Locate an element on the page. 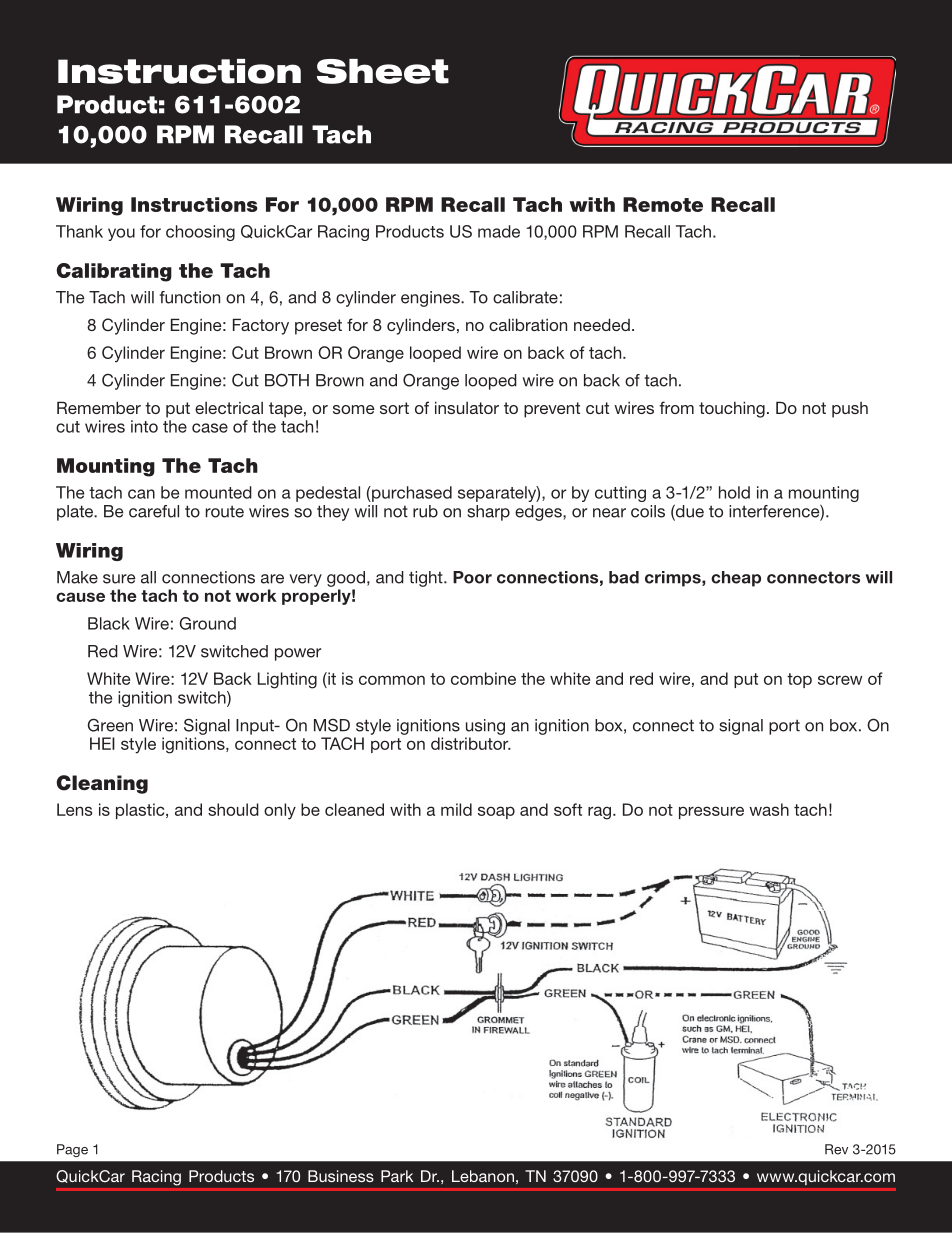 The width and height of the page is (952, 1233). into is located at coordinates (144, 426).
